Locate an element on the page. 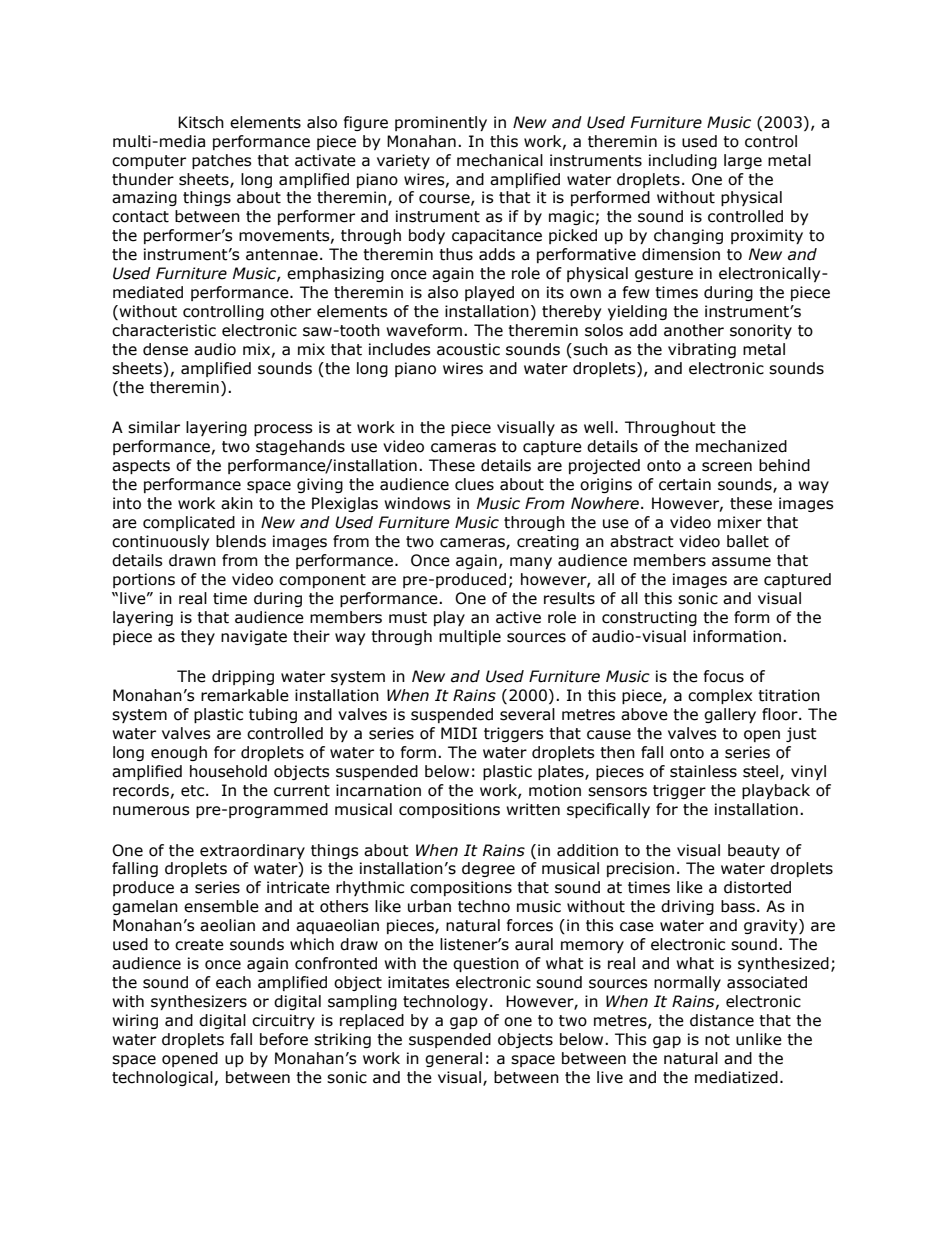 This image has width=952, height=1233. written is located at coordinates (533, 809).
